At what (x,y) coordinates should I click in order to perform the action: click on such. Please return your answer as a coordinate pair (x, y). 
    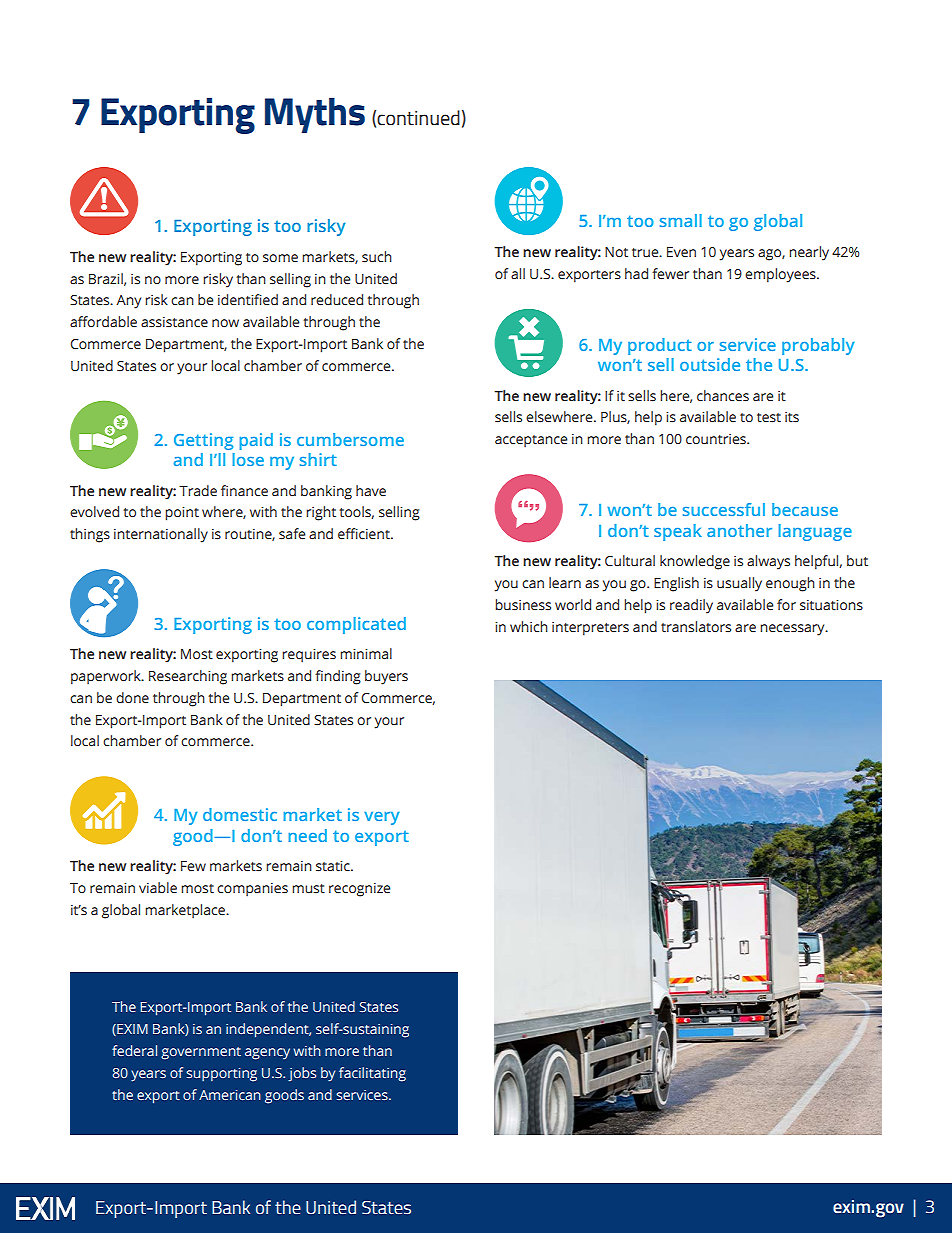
    Looking at the image, I should click on (377, 257).
